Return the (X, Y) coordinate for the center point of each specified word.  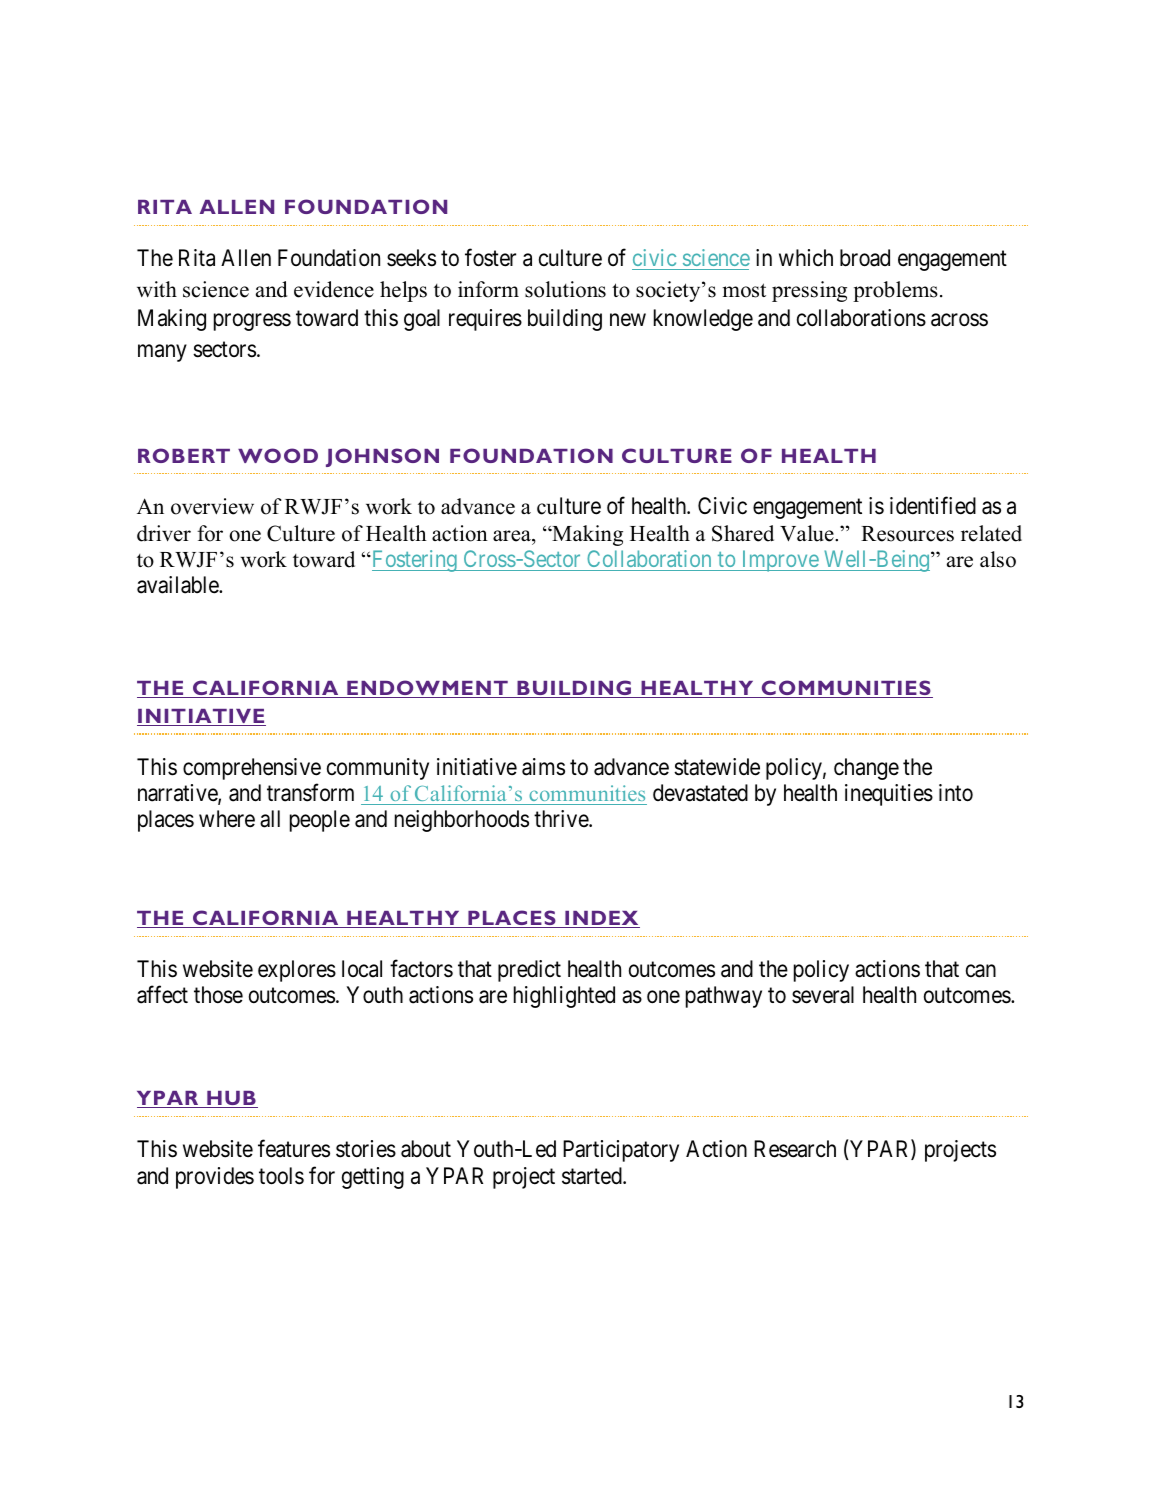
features (294, 1149)
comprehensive (252, 769)
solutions (565, 289)
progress (252, 322)
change (866, 769)
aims (543, 767)
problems (895, 291)
